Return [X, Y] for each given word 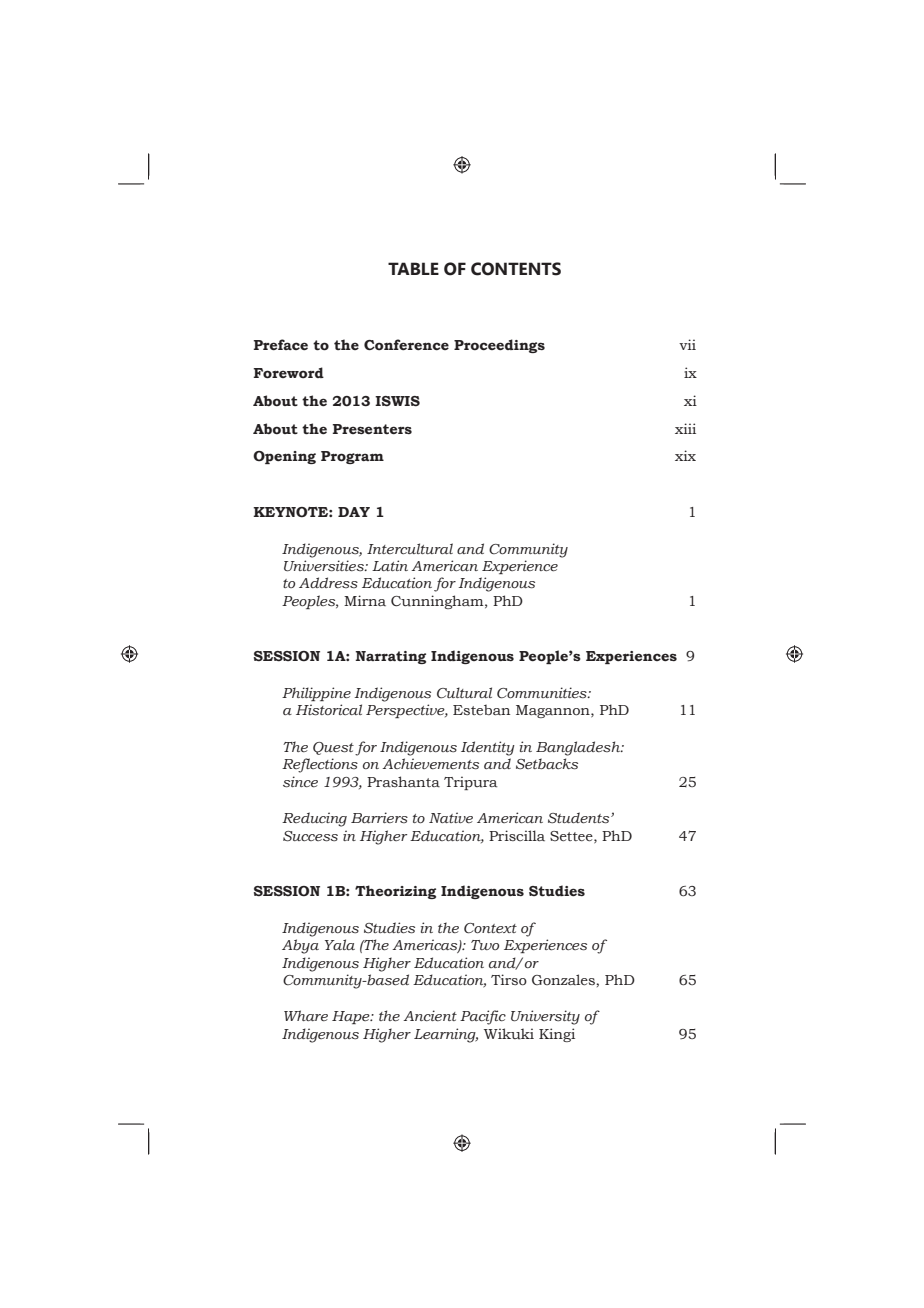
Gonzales [564, 979]
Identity [488, 748]
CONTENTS [516, 269]
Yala [340, 944]
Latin [390, 565]
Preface [281, 344]
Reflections [320, 765]
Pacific [483, 1017]
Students [580, 818]
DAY [354, 512]
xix [685, 455]
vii [687, 344]
